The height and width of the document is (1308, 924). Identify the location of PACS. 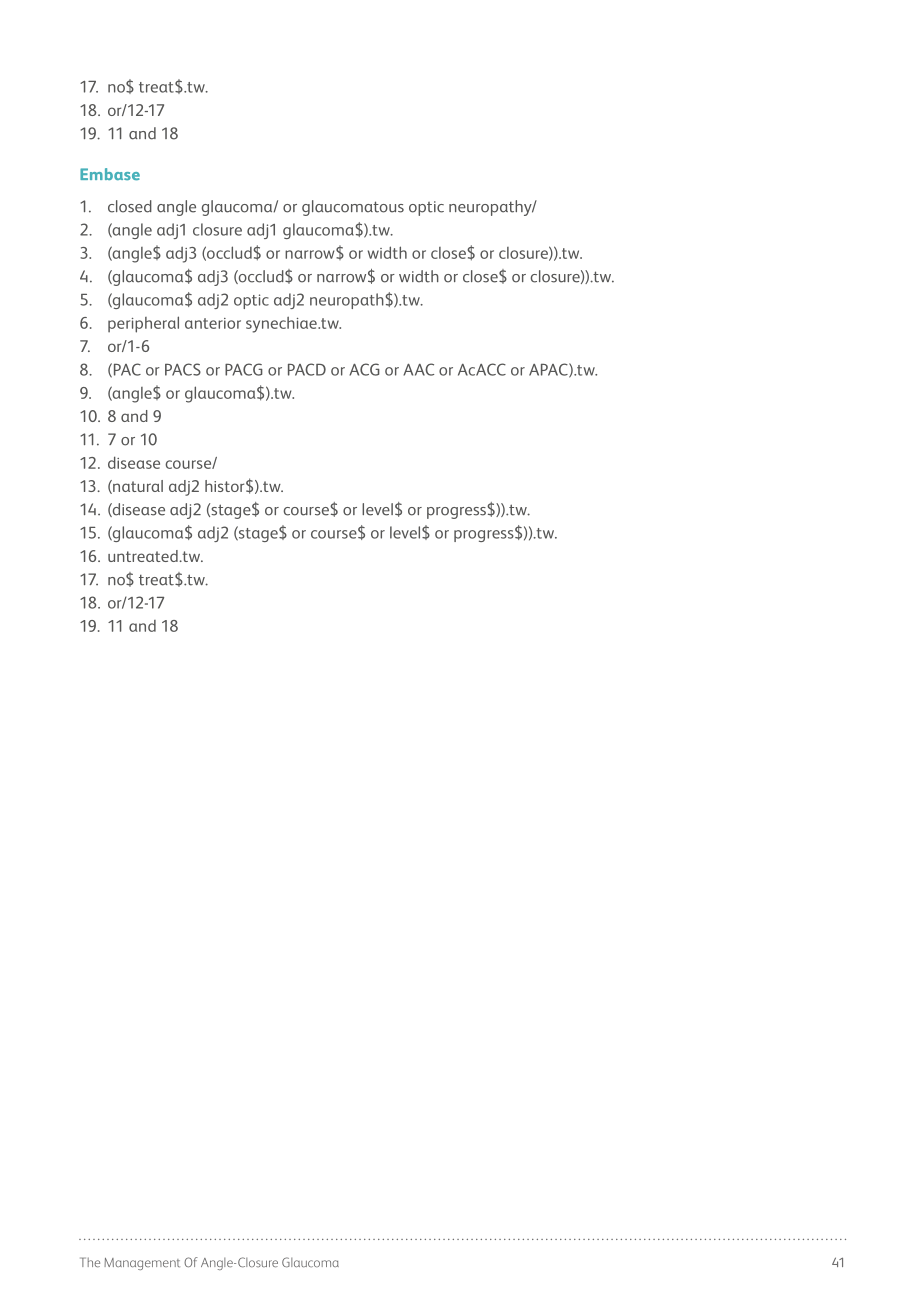
(183, 369).
